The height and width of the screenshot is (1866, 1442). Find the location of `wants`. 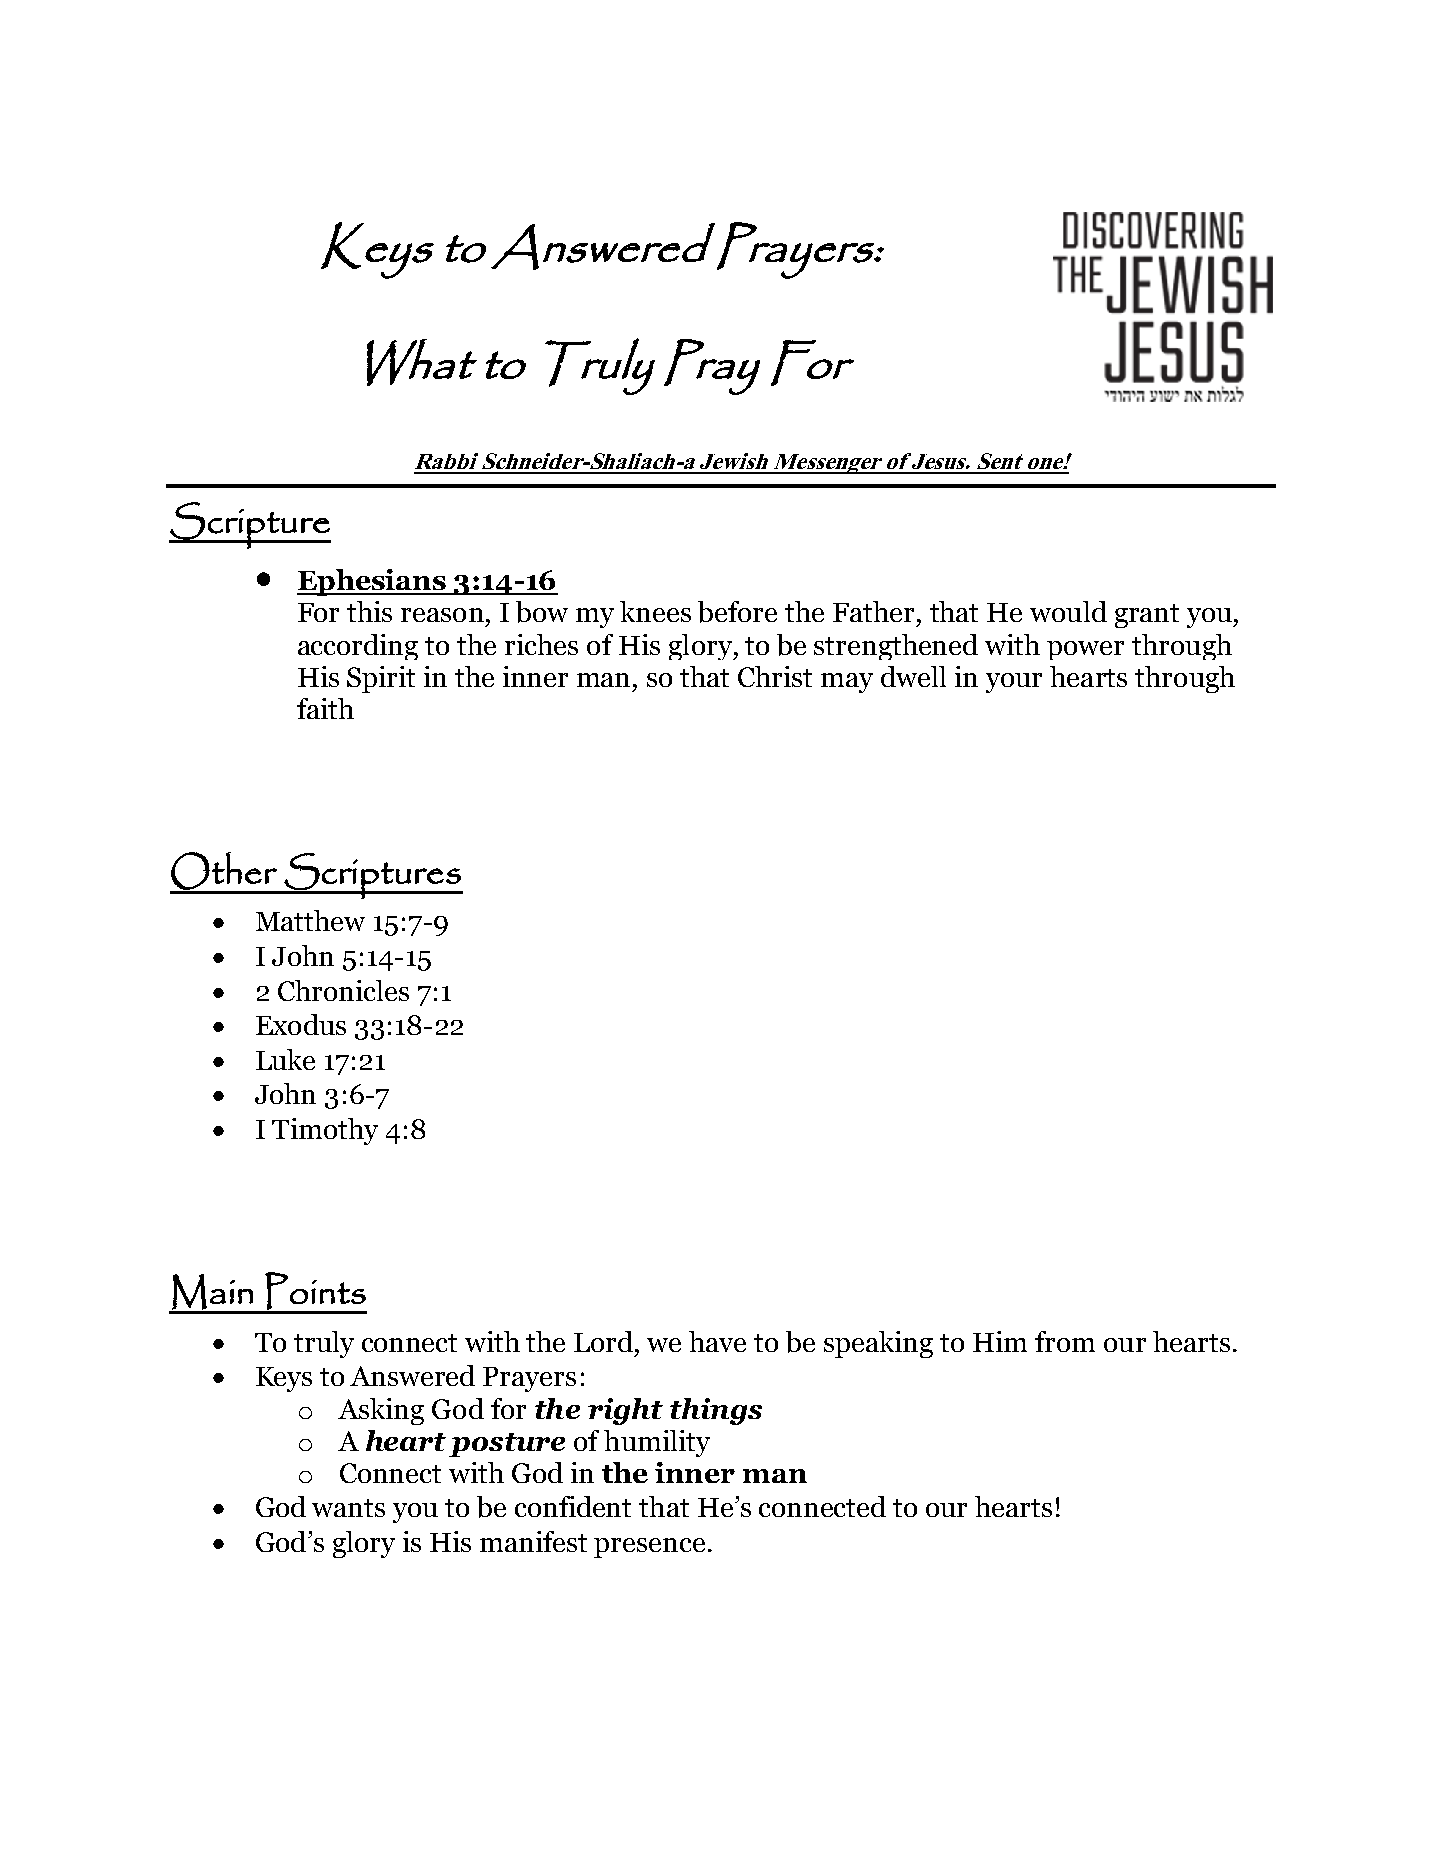

wants is located at coordinates (348, 1508).
